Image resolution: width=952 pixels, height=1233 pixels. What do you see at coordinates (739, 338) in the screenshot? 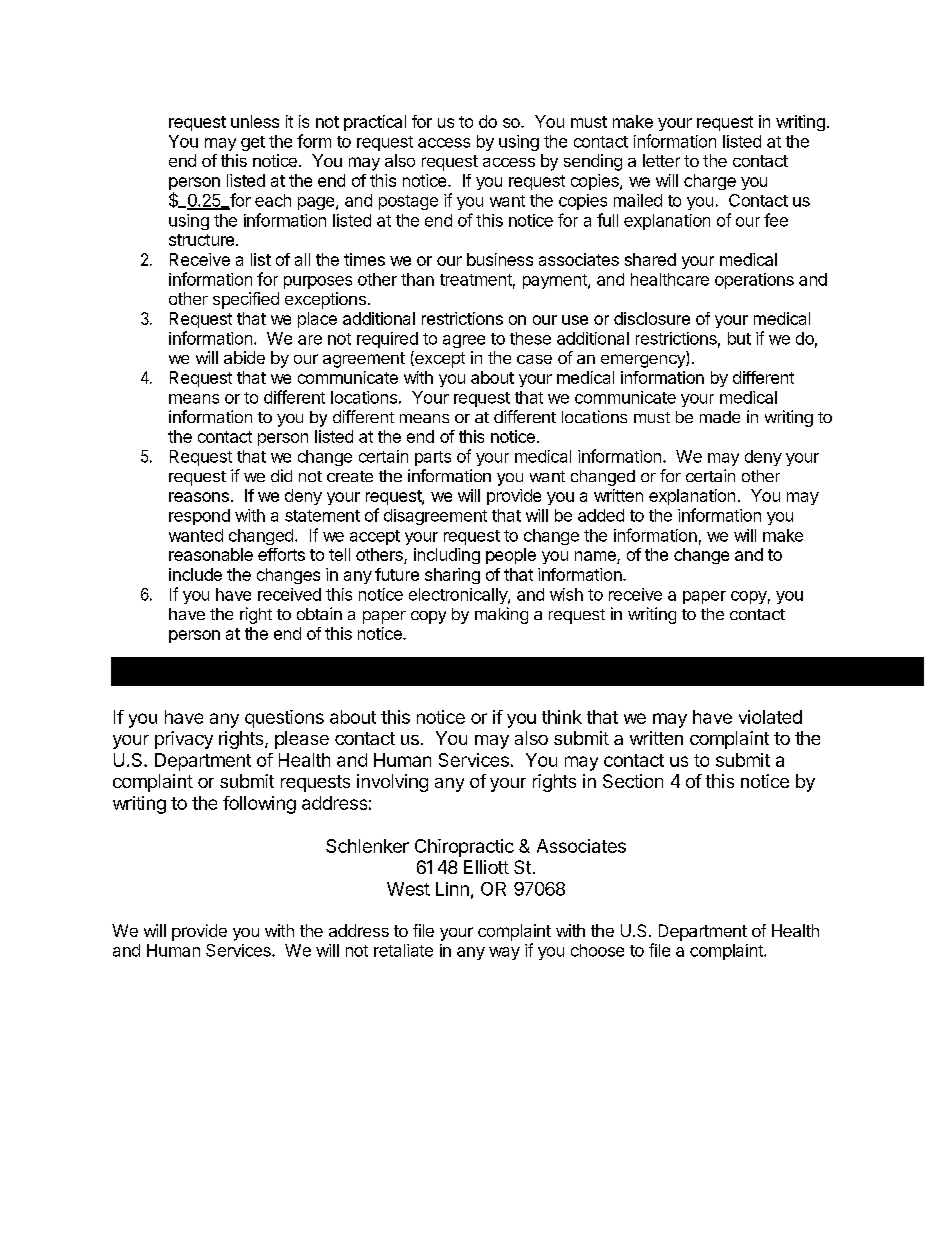
I see `but` at bounding box center [739, 338].
